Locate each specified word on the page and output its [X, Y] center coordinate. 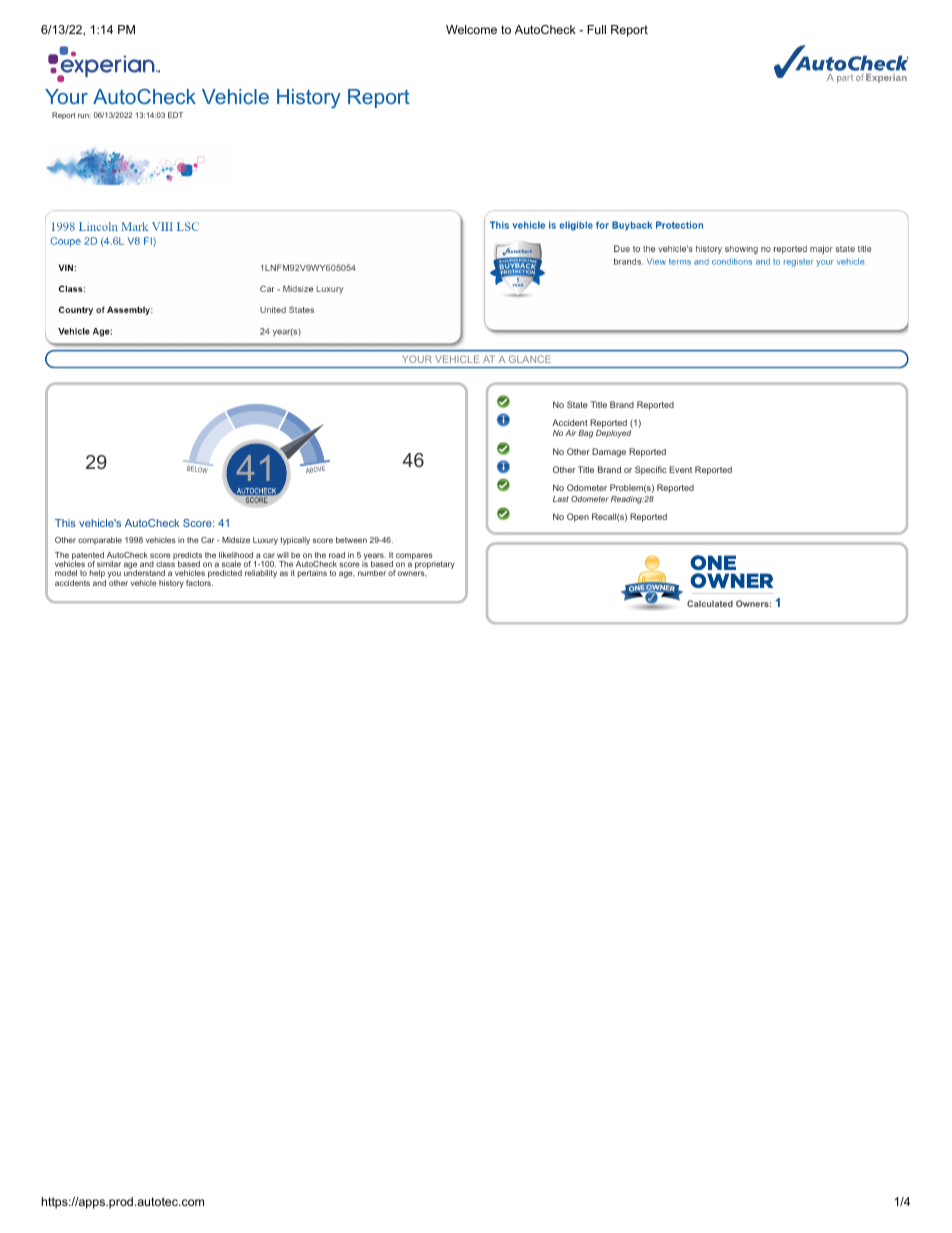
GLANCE [530, 359]
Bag [585, 434]
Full [596, 29]
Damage [609, 452]
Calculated [710, 603]
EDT [175, 115]
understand [144, 572]
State [577, 404]
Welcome [471, 29]
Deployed [613, 434]
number [372, 573]
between [351, 540]
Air [570, 433]
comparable [100, 541]
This [65, 523]
